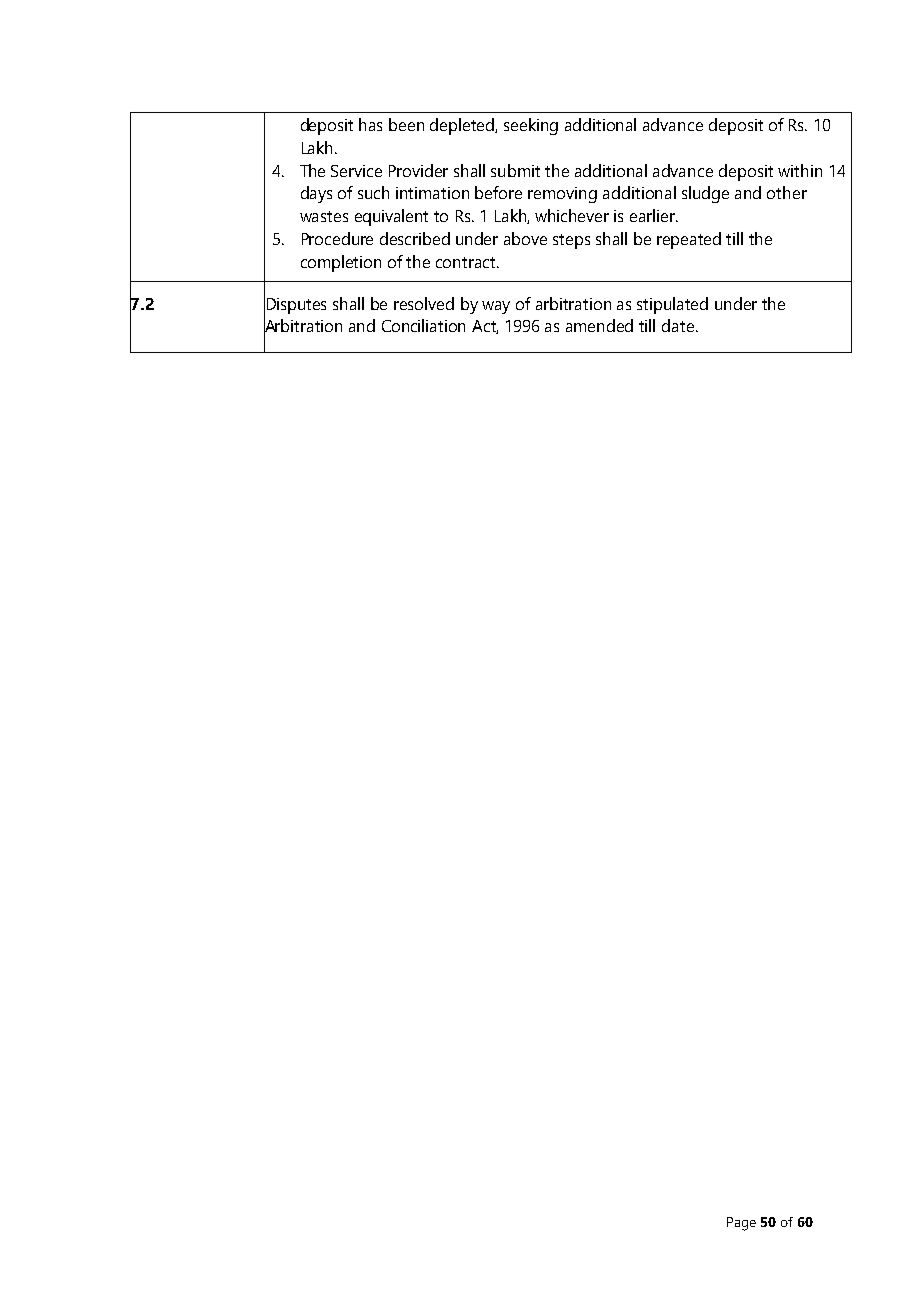 This page has width=924, height=1308. What do you see at coordinates (356, 171) in the page?
I see `Service` at bounding box center [356, 171].
